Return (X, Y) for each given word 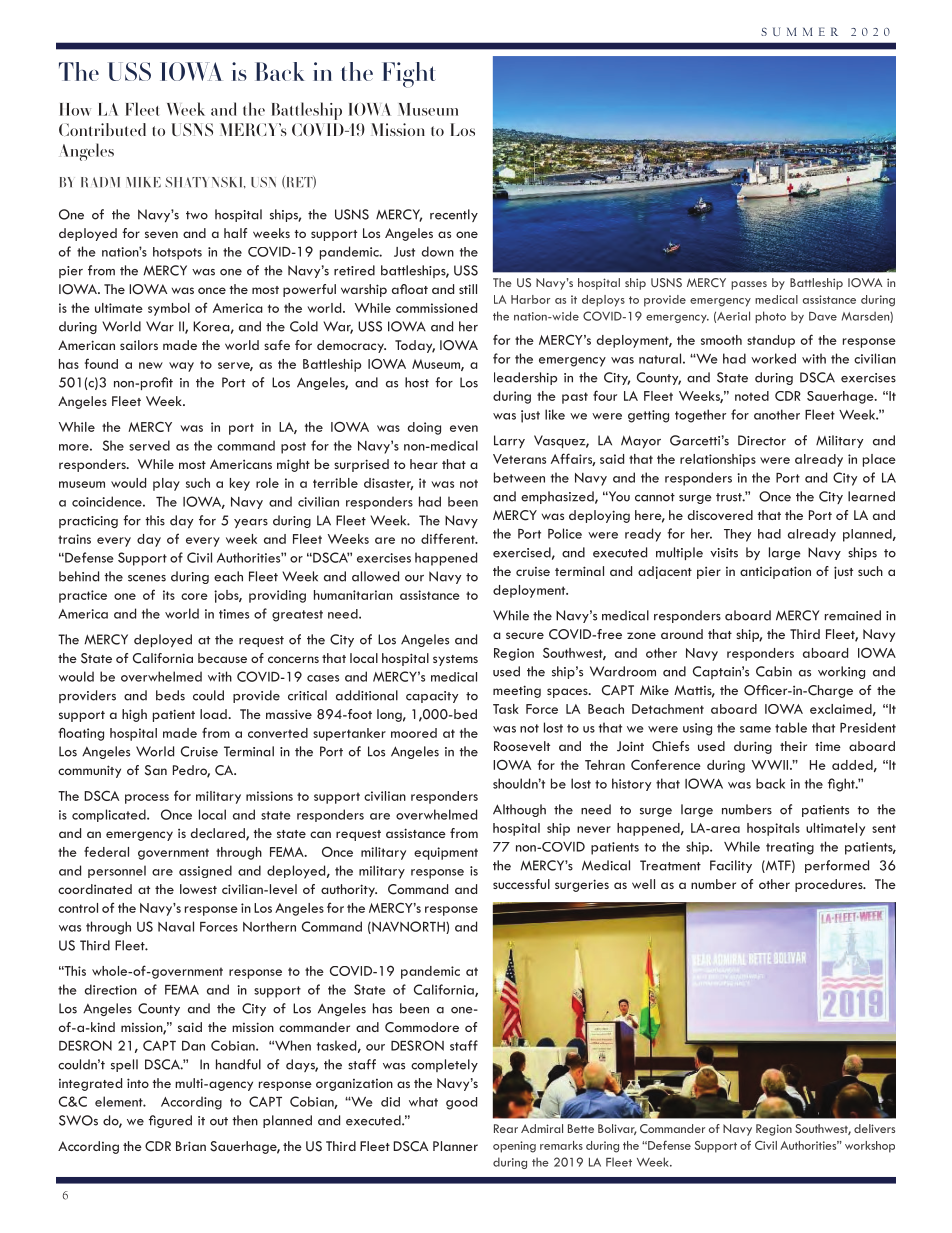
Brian (191, 1146)
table (791, 727)
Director (762, 440)
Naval (176, 926)
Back (280, 71)
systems (455, 660)
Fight (409, 75)
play (166, 484)
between (519, 477)
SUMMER (799, 31)
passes (749, 285)
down (437, 251)
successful (521, 884)
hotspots (177, 253)
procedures (830, 885)
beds (170, 695)
